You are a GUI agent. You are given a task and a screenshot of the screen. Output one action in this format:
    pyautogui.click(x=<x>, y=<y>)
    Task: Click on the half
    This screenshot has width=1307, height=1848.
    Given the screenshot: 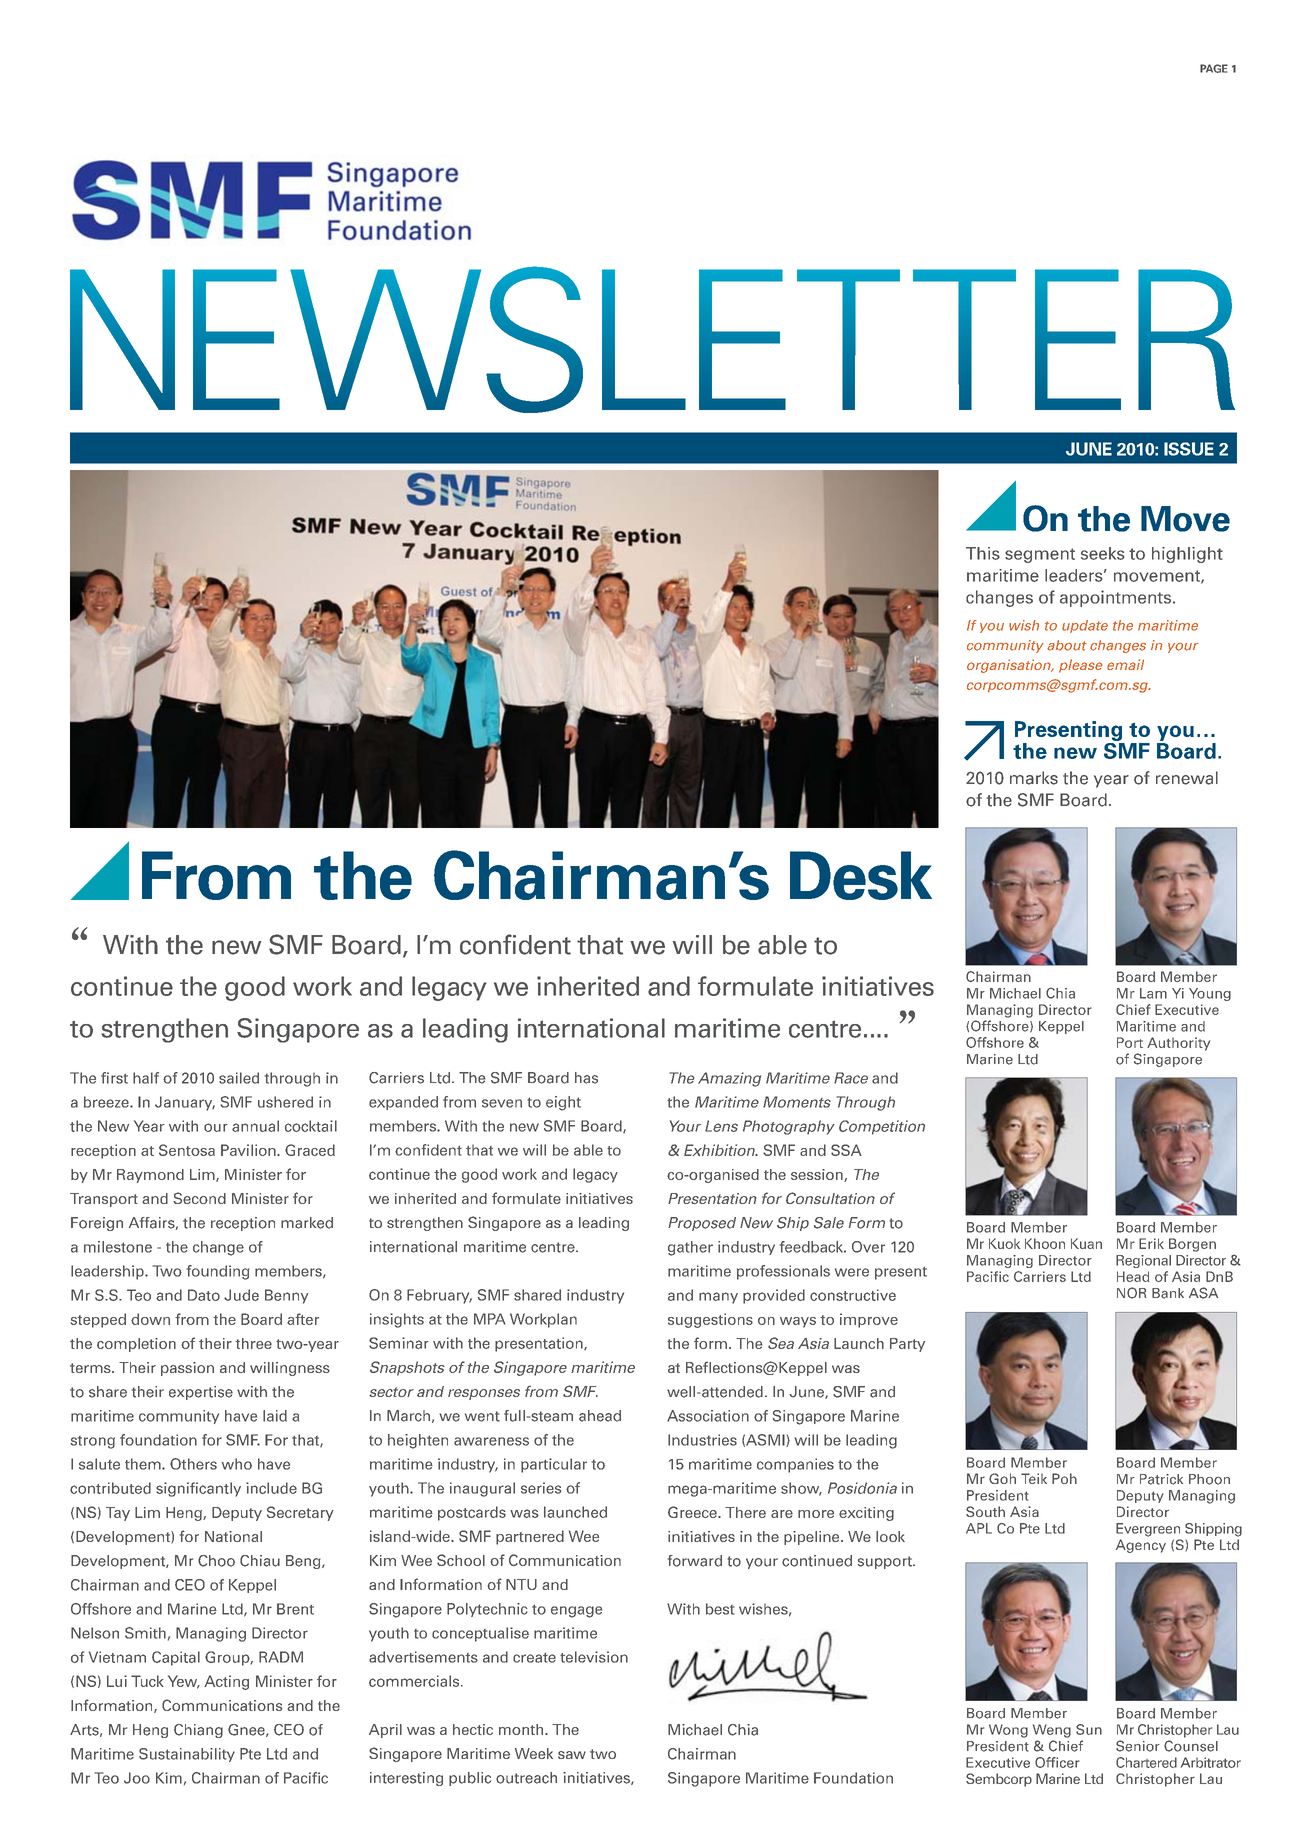 What is the action you would take?
    pyautogui.click(x=146, y=1078)
